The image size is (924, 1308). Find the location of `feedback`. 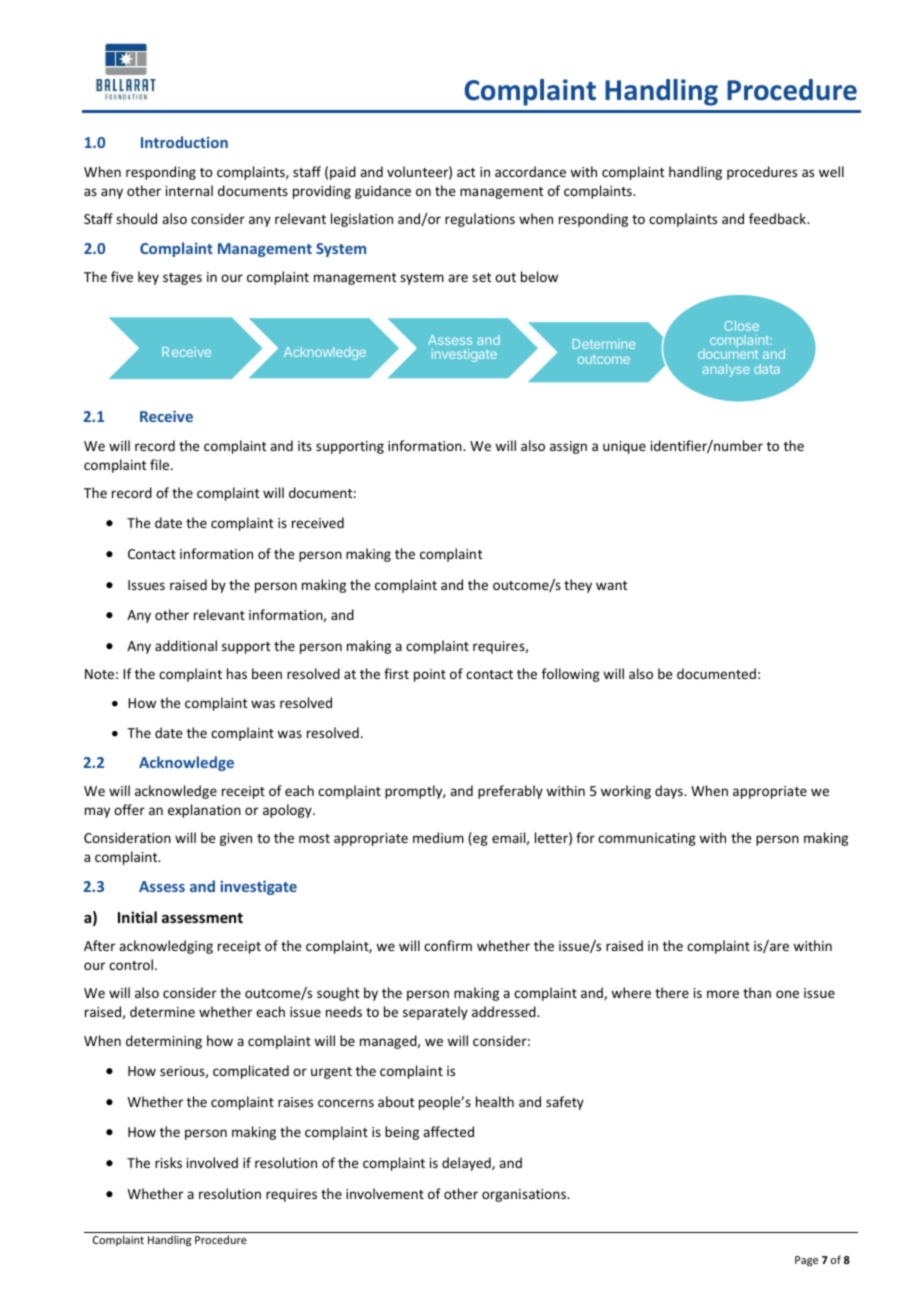

feedback is located at coordinates (778, 218).
